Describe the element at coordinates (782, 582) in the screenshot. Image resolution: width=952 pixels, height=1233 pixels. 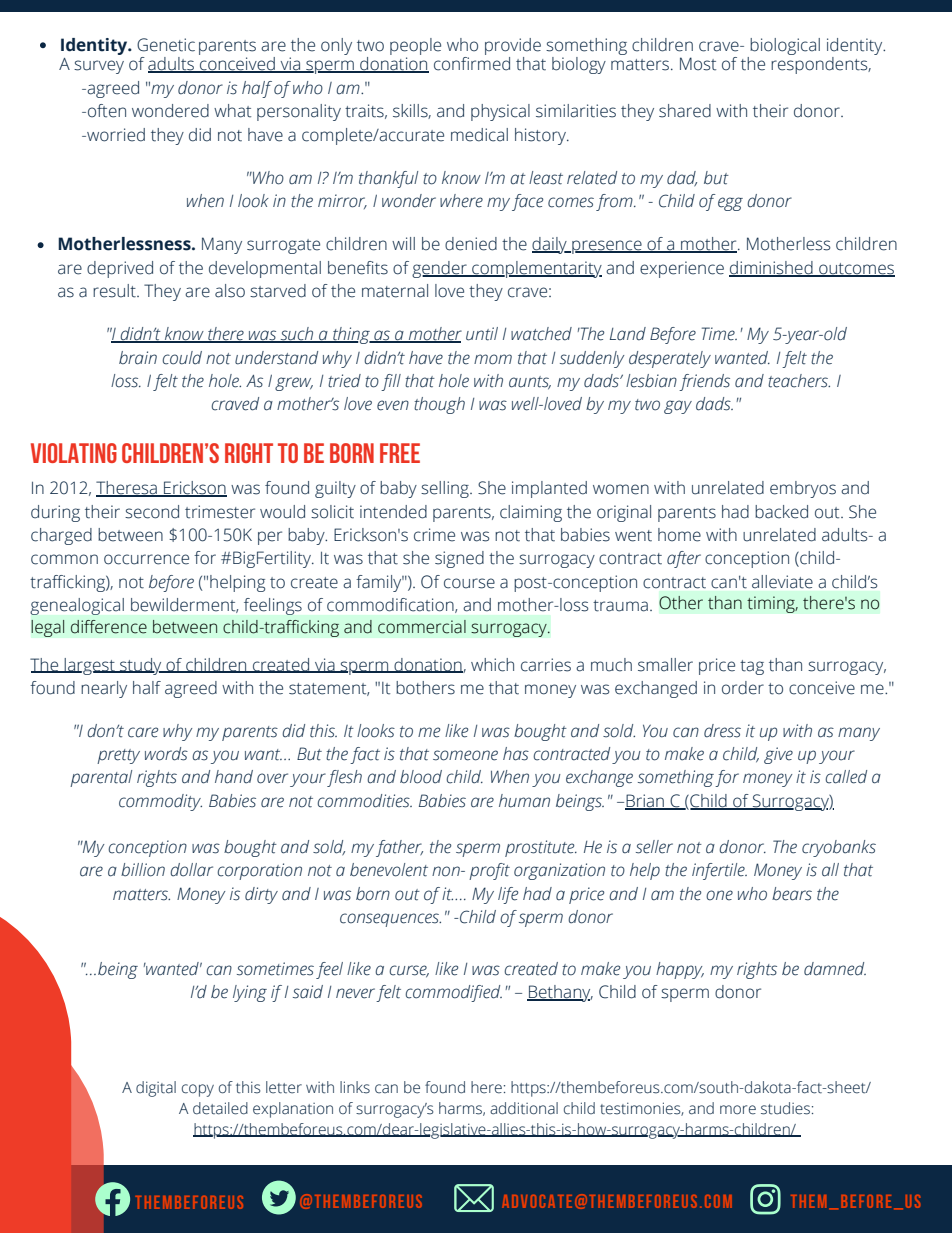
I see `alleviate` at that location.
